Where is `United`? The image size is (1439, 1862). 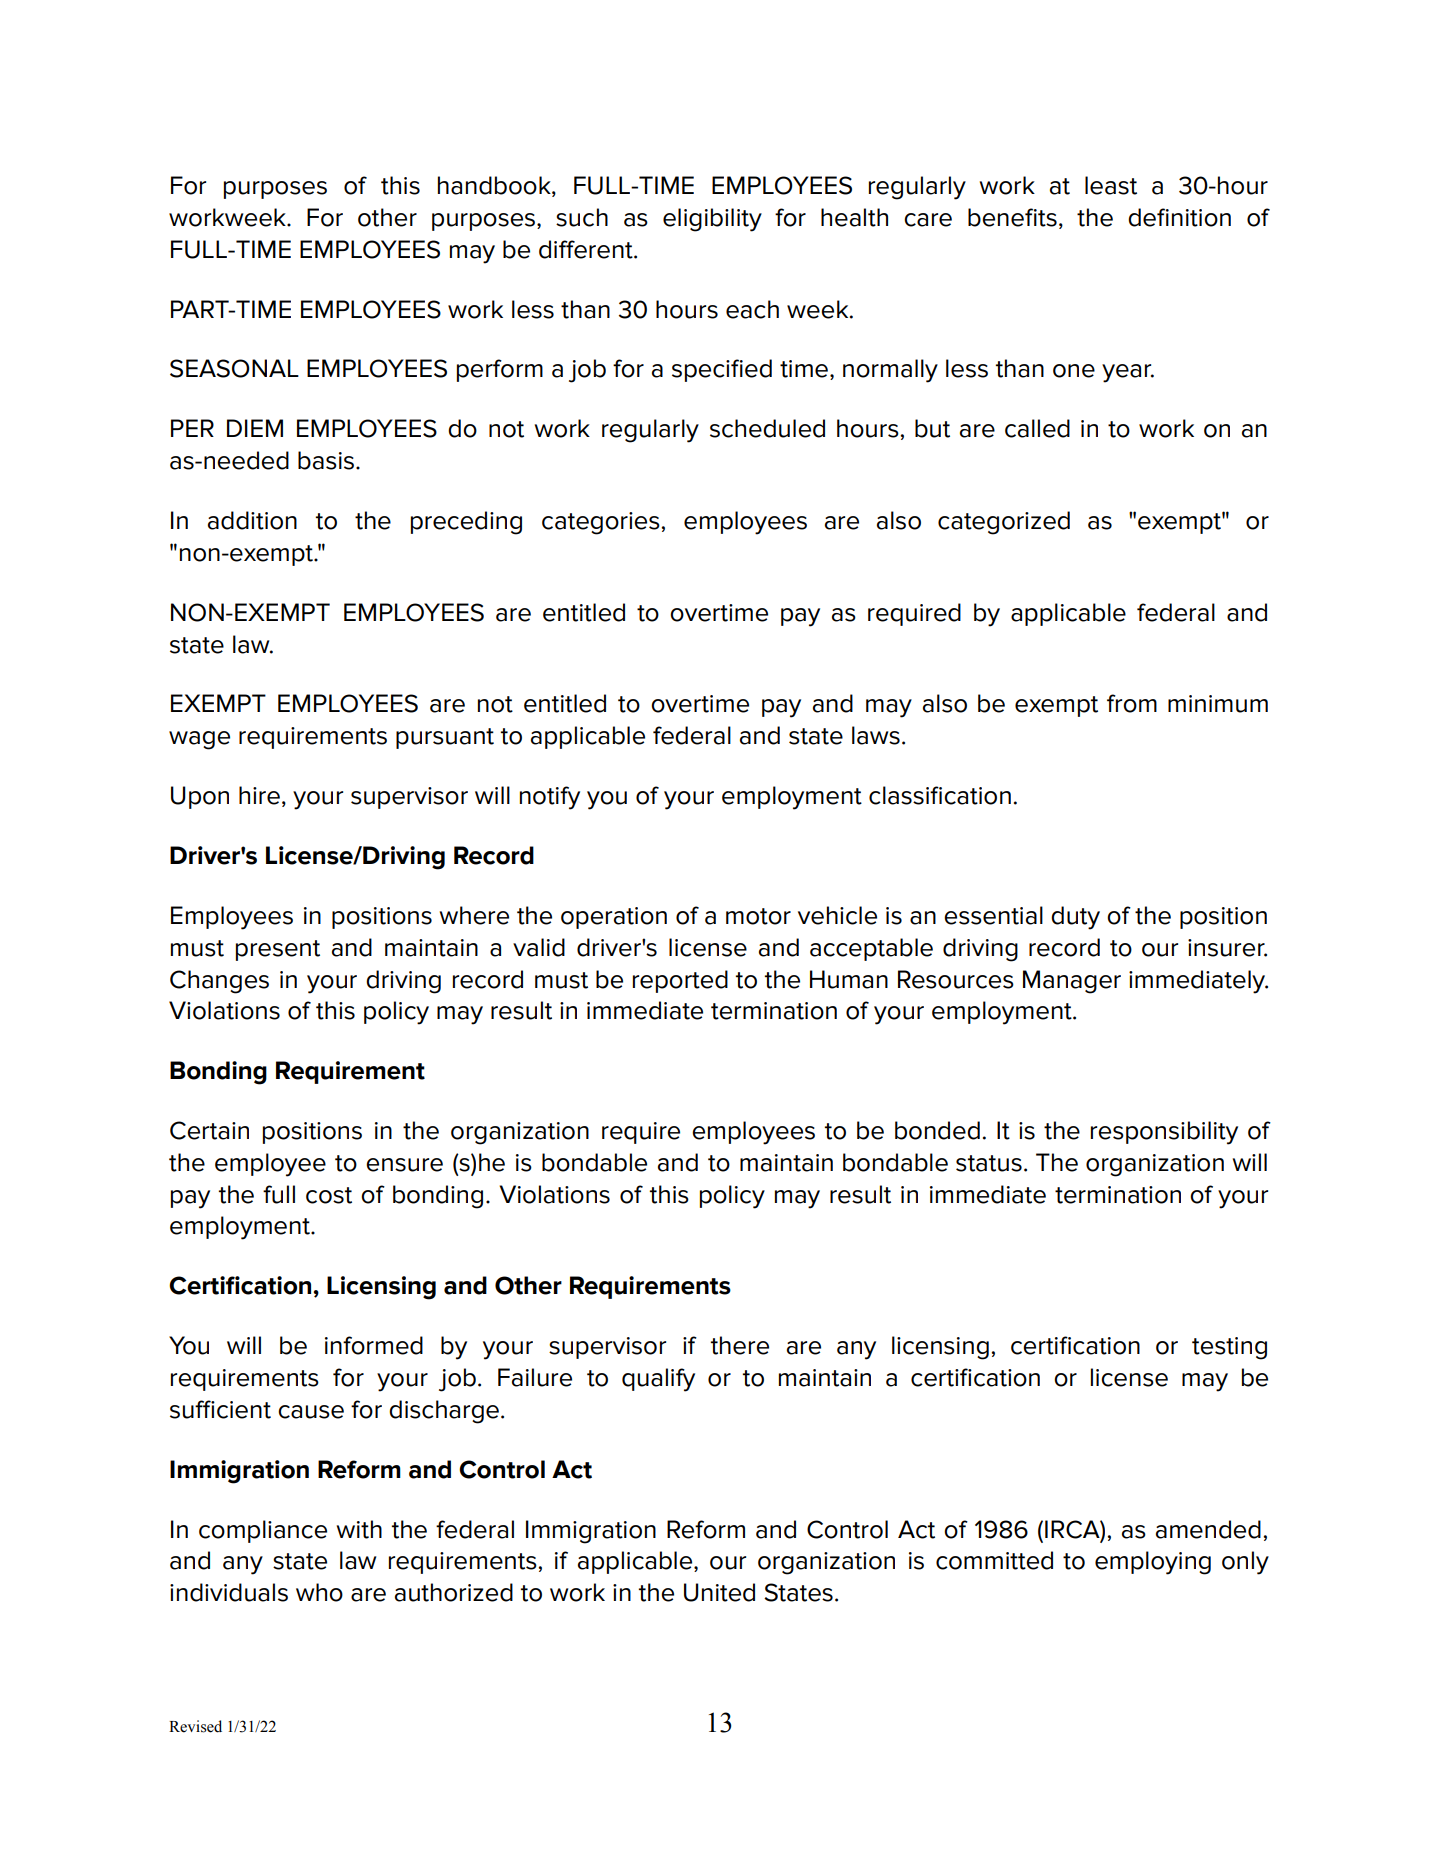
United is located at coordinates (719, 1592).
